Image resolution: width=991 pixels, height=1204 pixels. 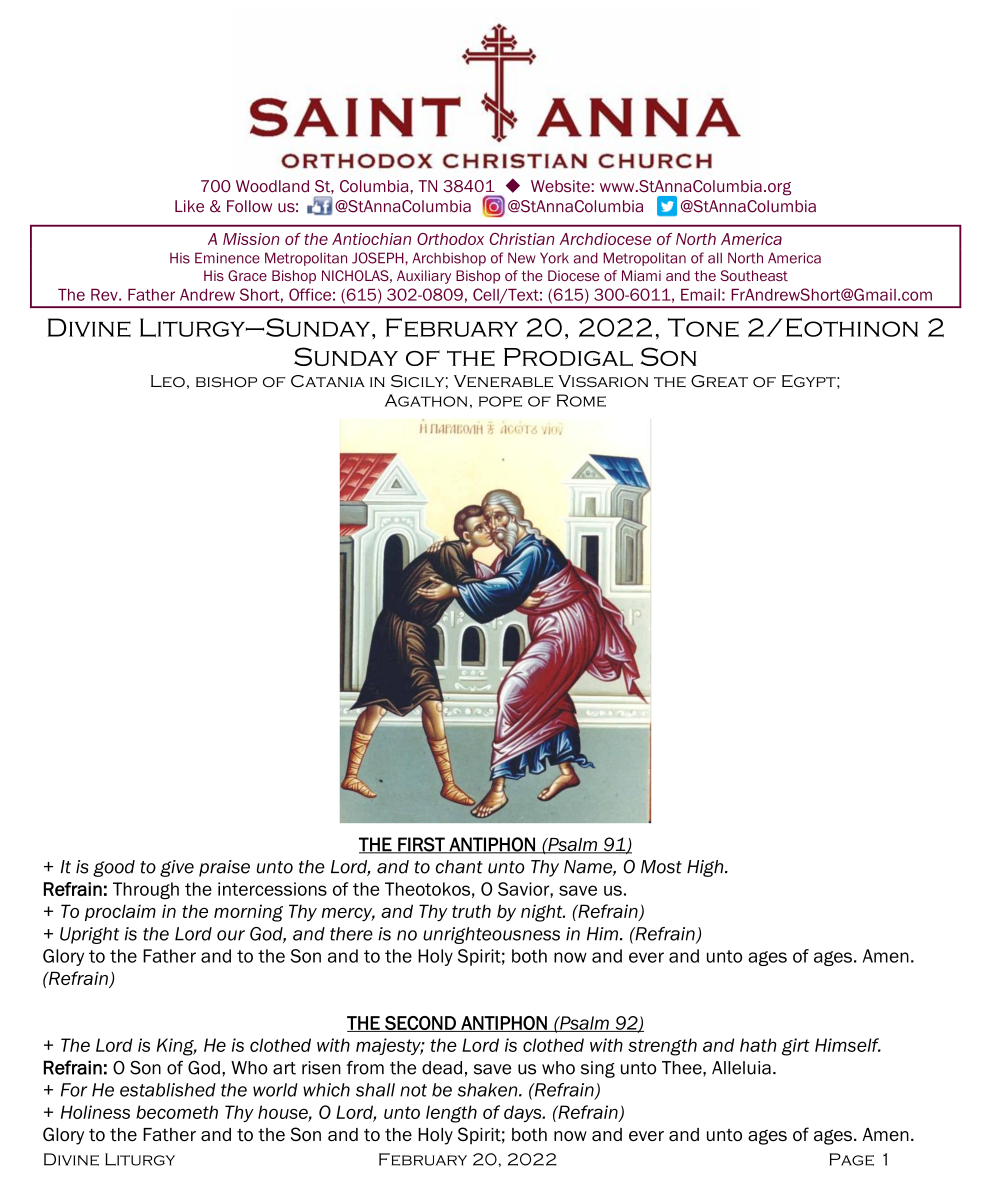 I want to click on give, so click(x=177, y=868).
